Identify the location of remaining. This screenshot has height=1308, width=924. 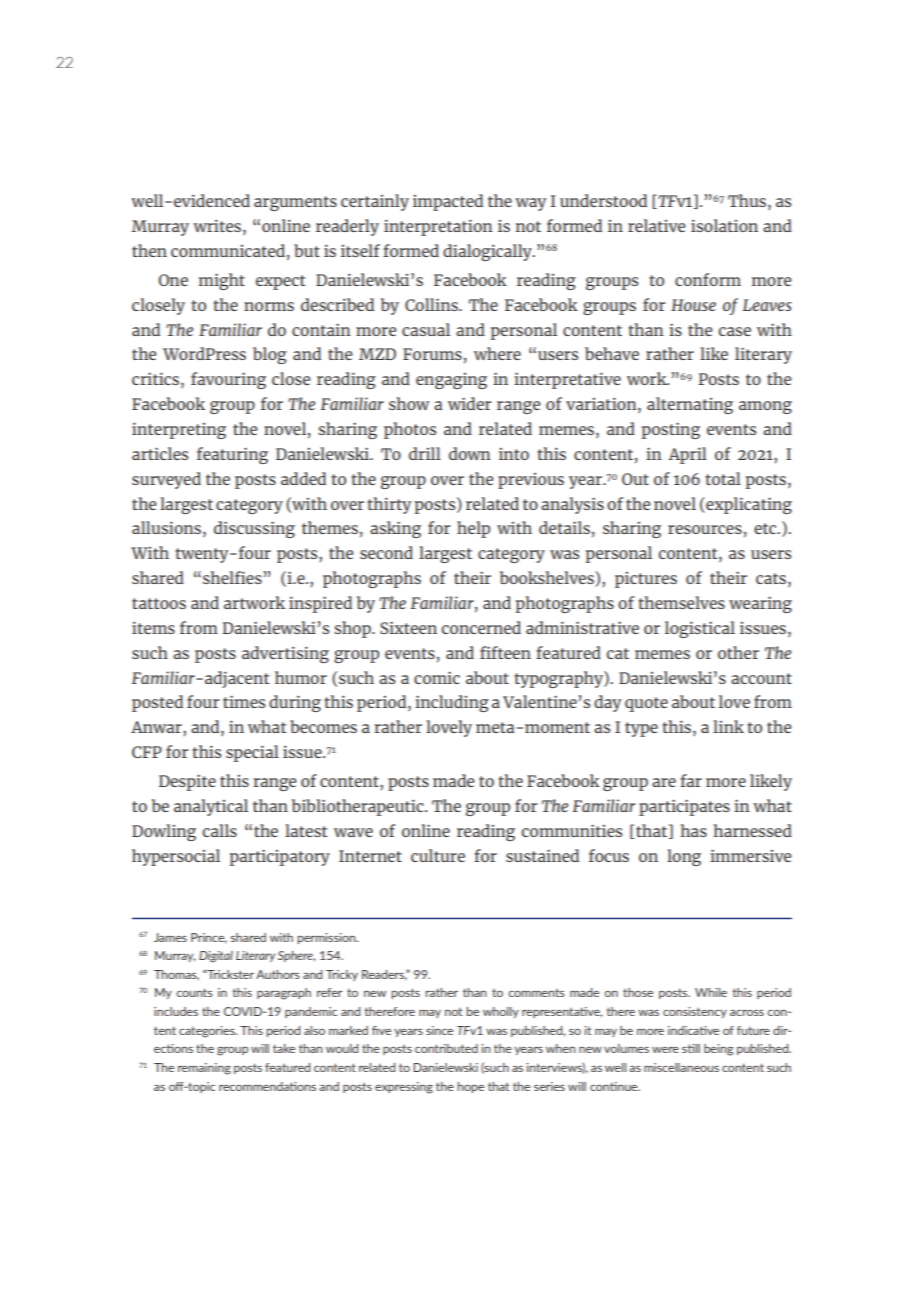
(204, 1069).
